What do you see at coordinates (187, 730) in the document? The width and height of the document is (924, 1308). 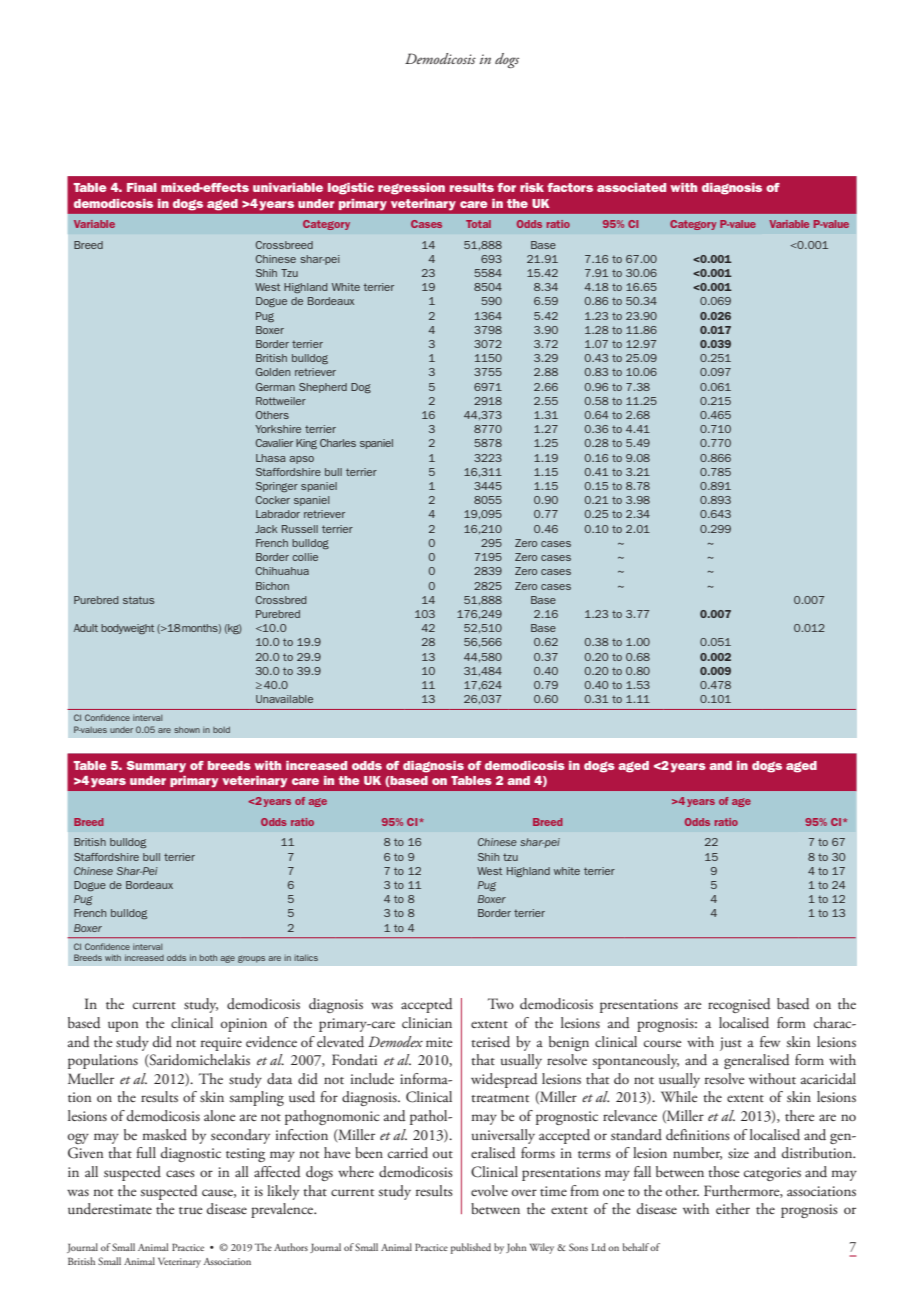 I see `shown` at bounding box center [187, 730].
